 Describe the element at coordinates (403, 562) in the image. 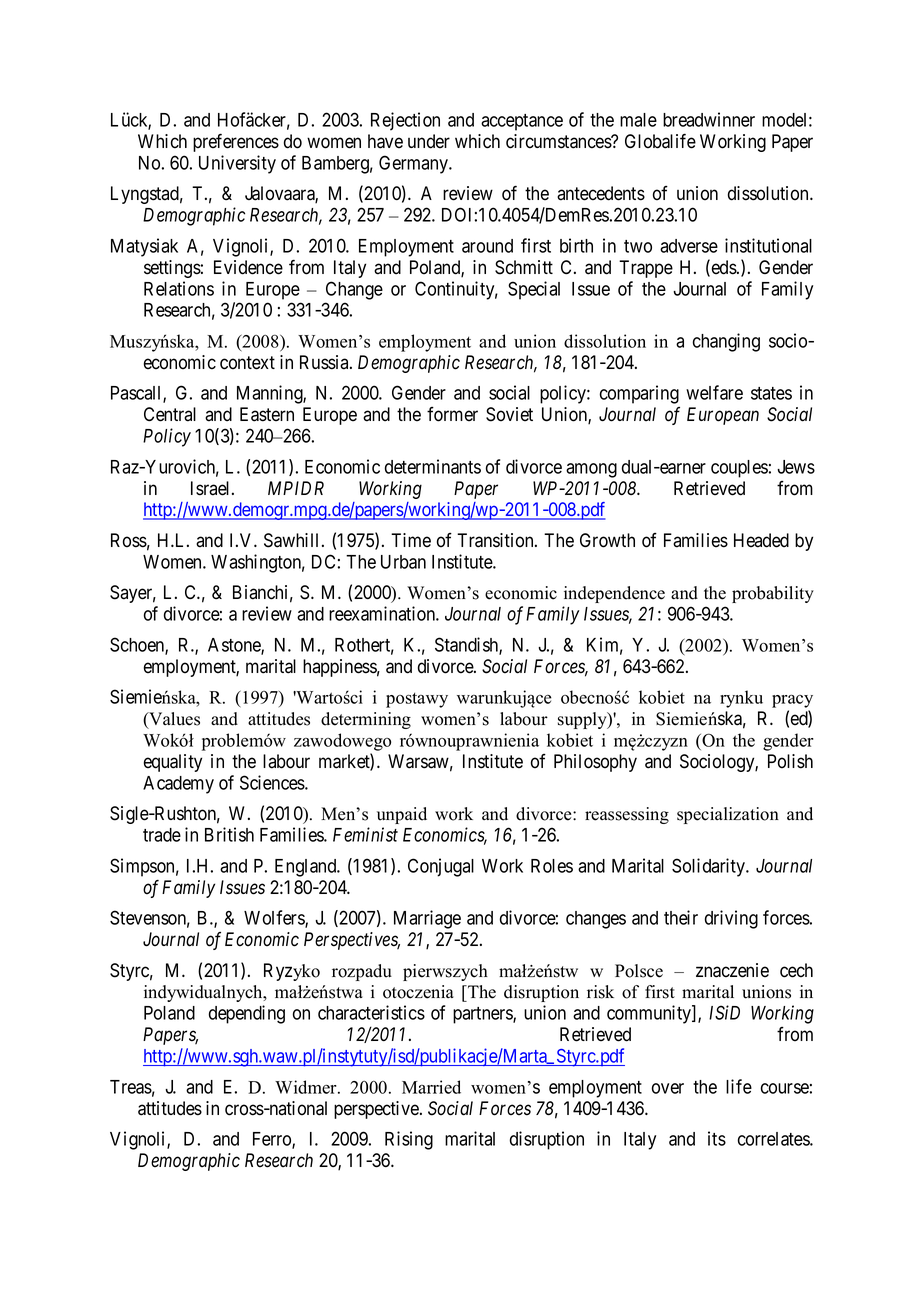

I see `Urban` at that location.
